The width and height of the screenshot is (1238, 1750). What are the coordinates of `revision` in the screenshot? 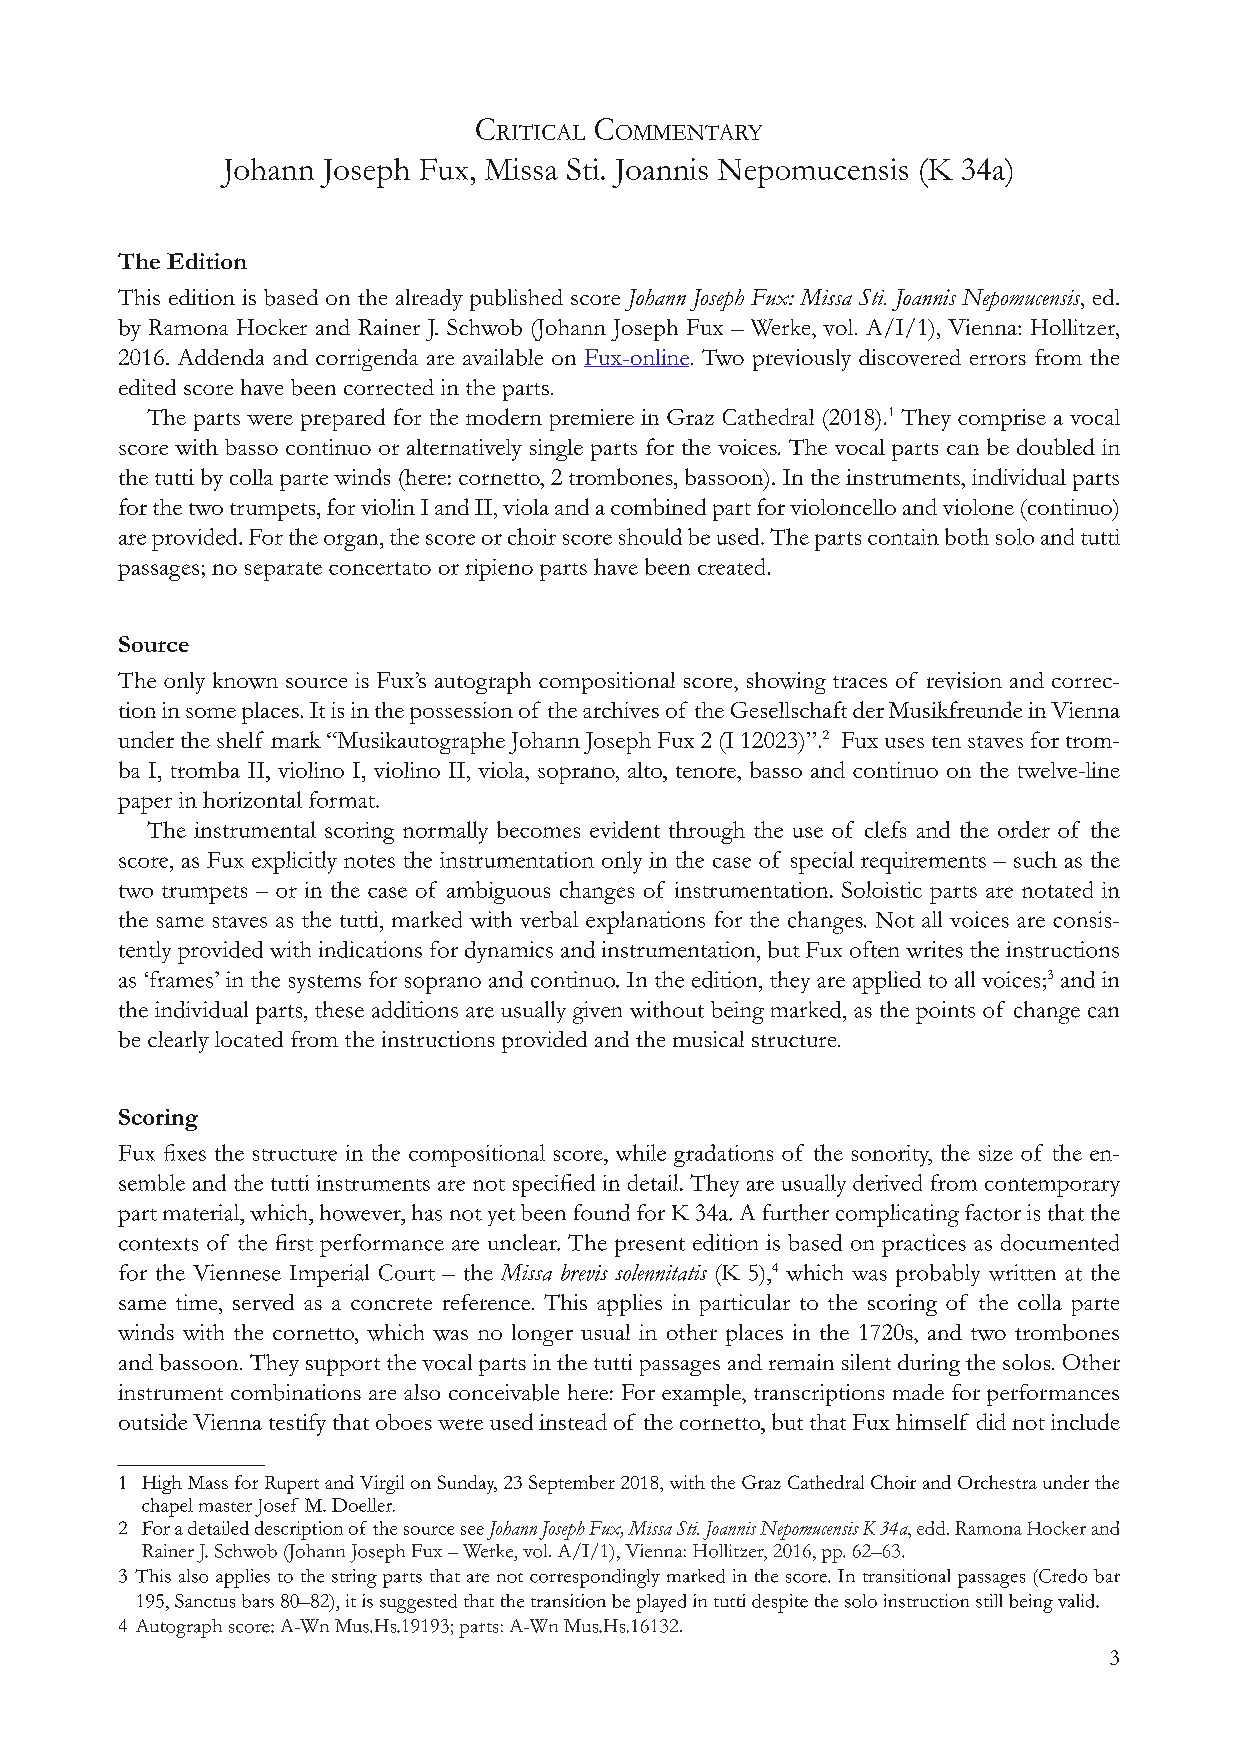 It's located at (964, 680).
